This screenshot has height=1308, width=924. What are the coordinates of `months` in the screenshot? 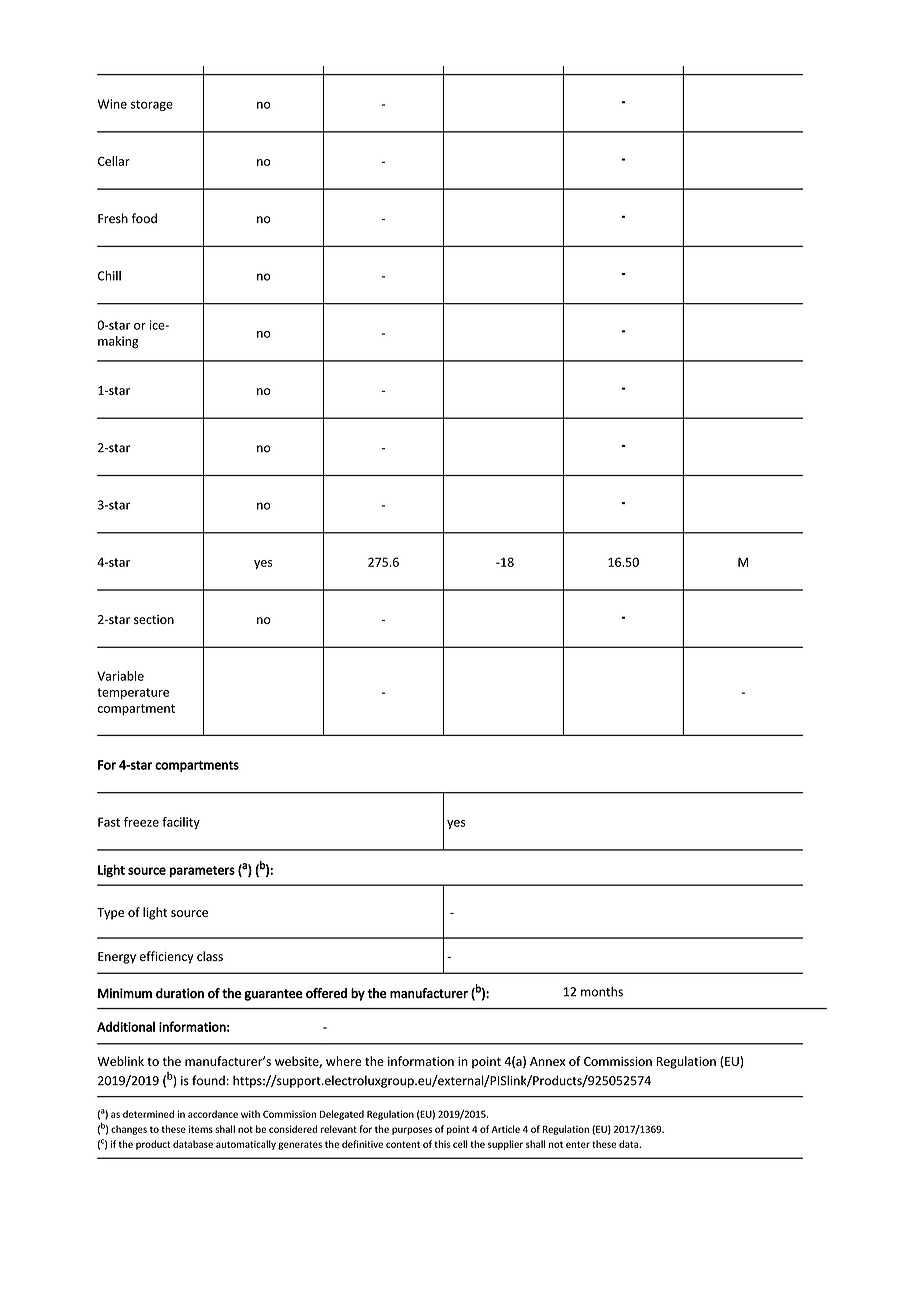 It's located at (602, 991).
